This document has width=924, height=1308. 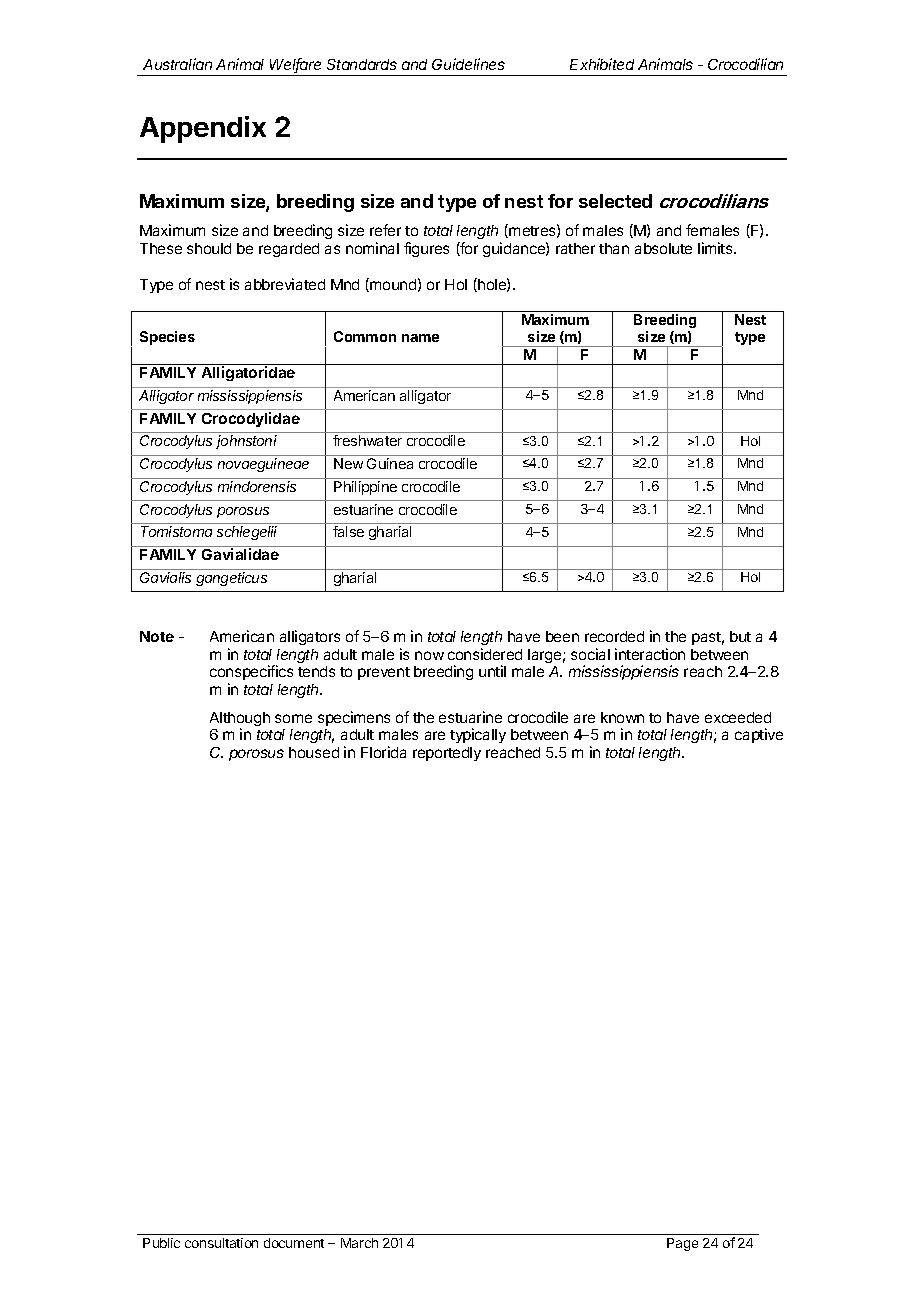 What do you see at coordinates (203, 129) in the document?
I see `Appendix` at bounding box center [203, 129].
